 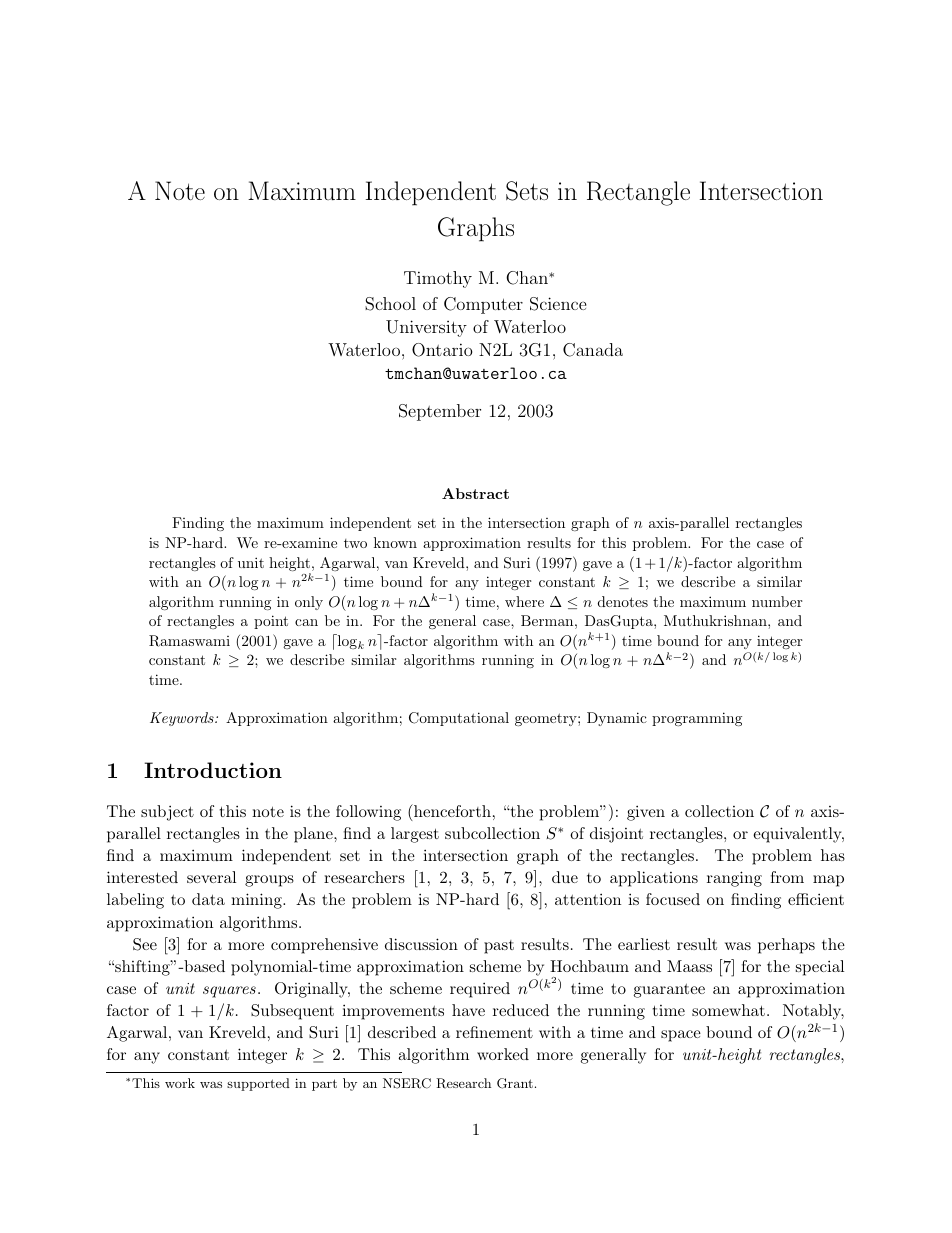 I want to click on Abstract, so click(x=475, y=493).
